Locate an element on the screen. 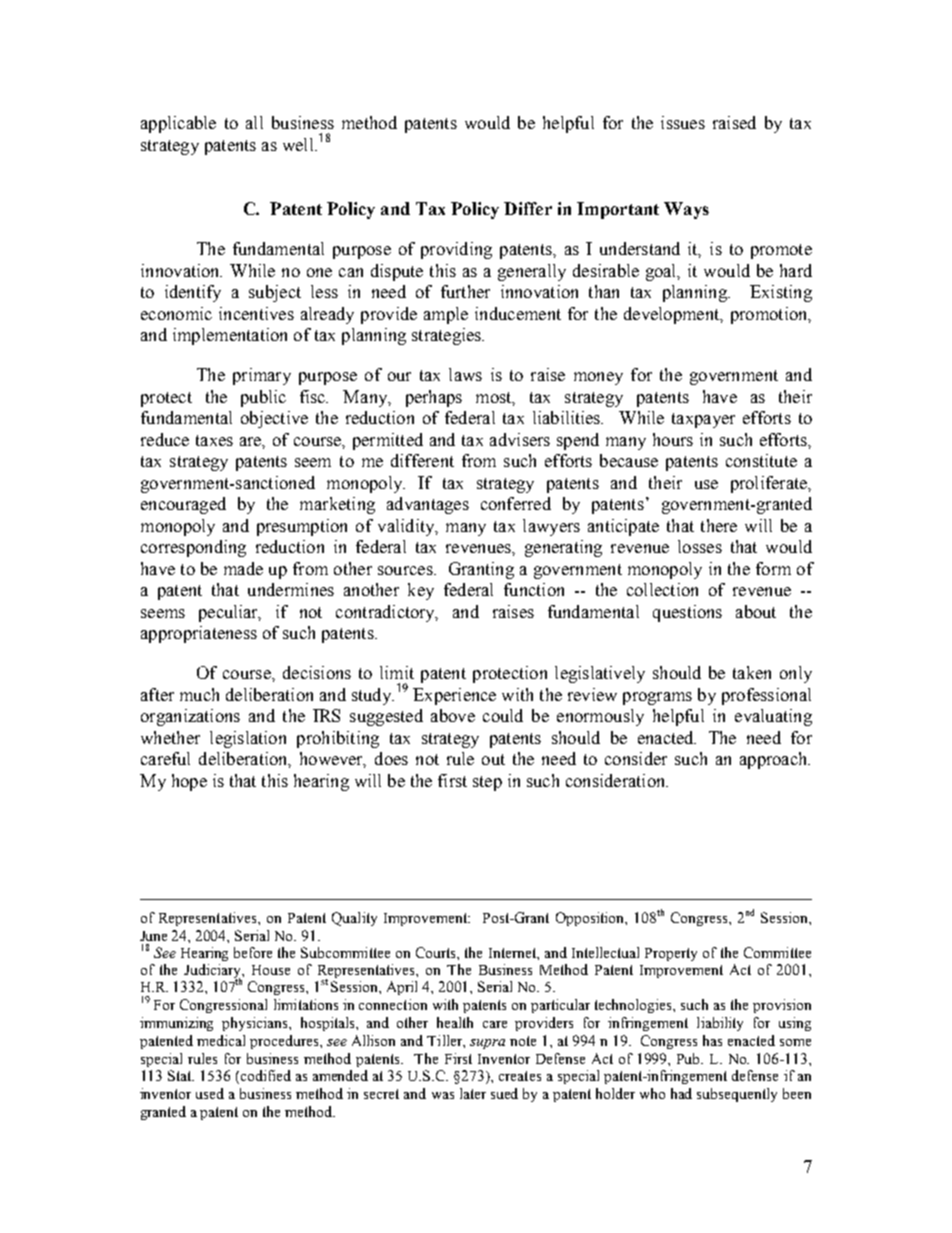 Image resolution: width=952 pixels, height=1233 pixels. key is located at coordinates (421, 591).
